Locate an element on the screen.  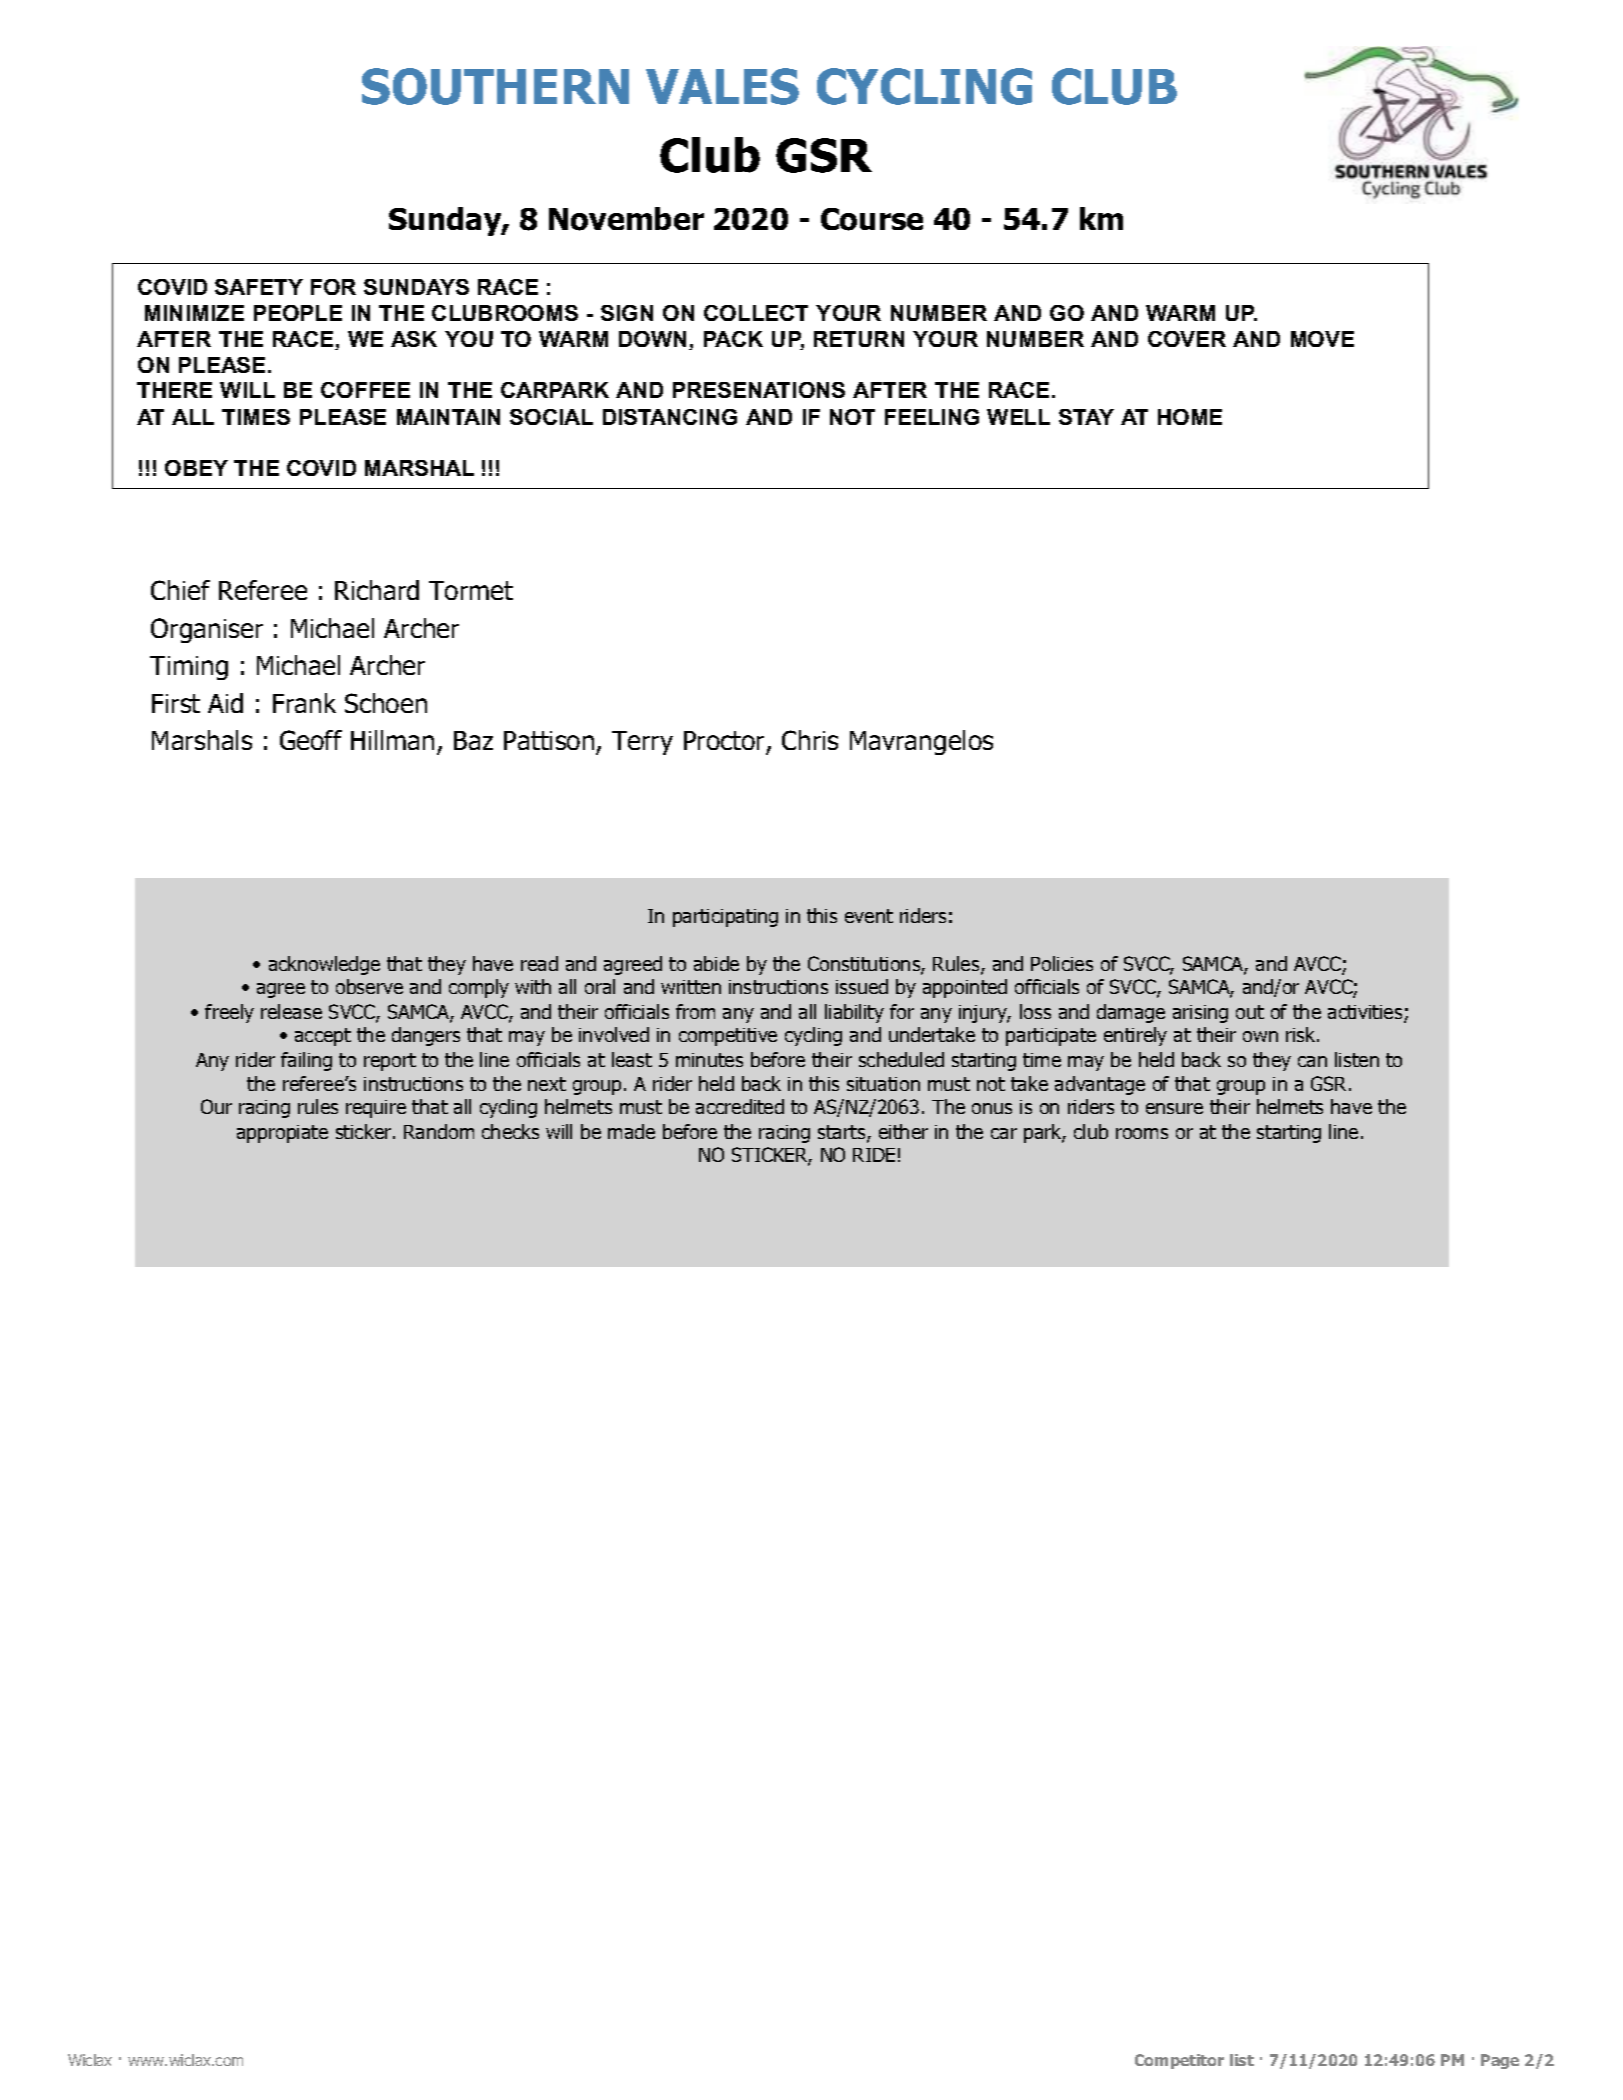
can is located at coordinates (1312, 1061).
